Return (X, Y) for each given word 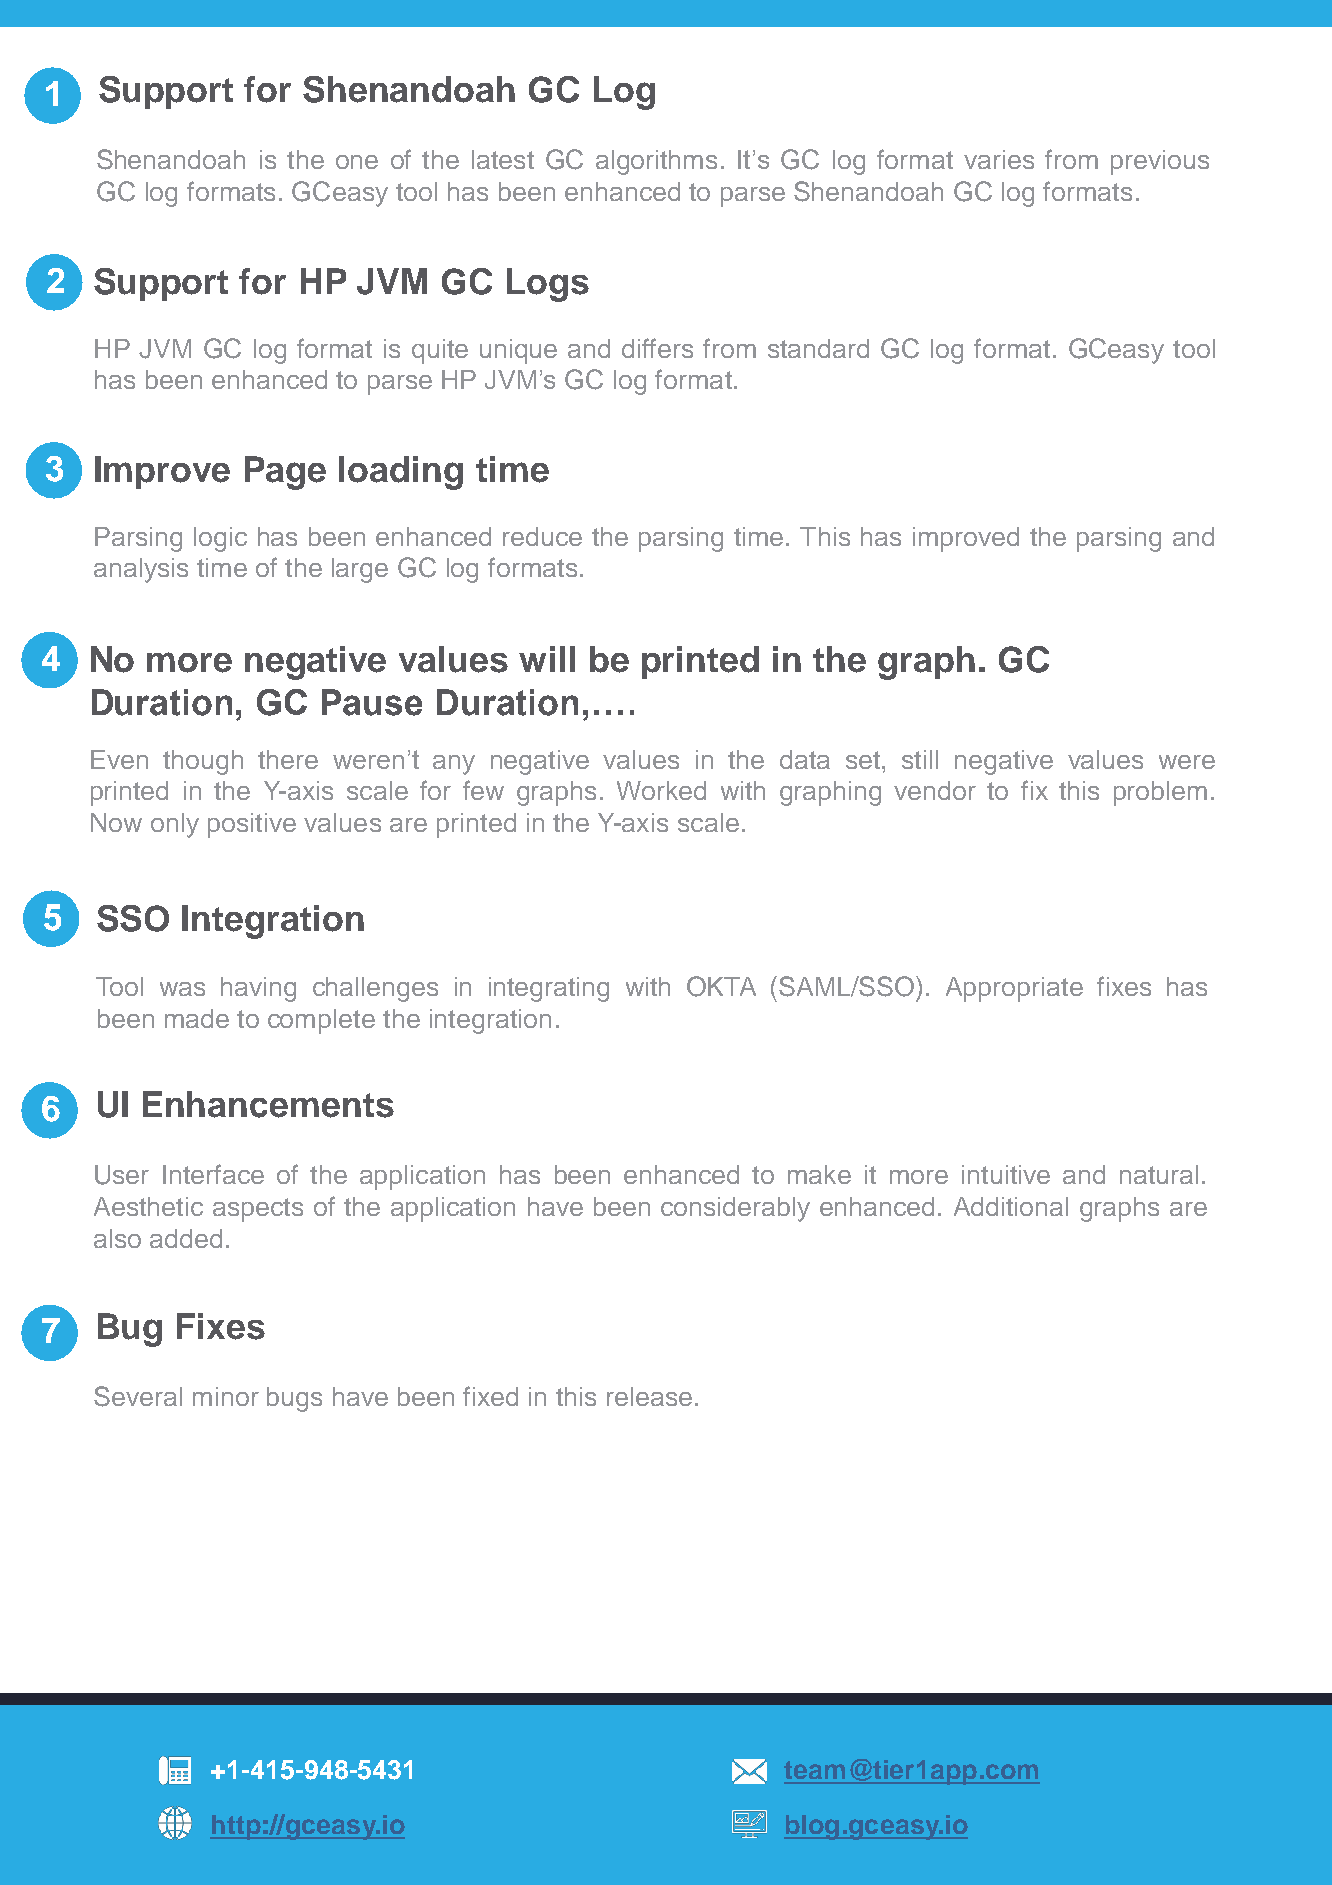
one (357, 162)
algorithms (656, 162)
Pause (372, 702)
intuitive (1006, 1174)
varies (999, 159)
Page (285, 473)
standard (818, 348)
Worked (661, 790)
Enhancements (268, 1104)
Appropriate (1014, 989)
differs (657, 348)
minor (226, 1396)
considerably (735, 1209)
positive (252, 825)
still (920, 759)
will (547, 659)
